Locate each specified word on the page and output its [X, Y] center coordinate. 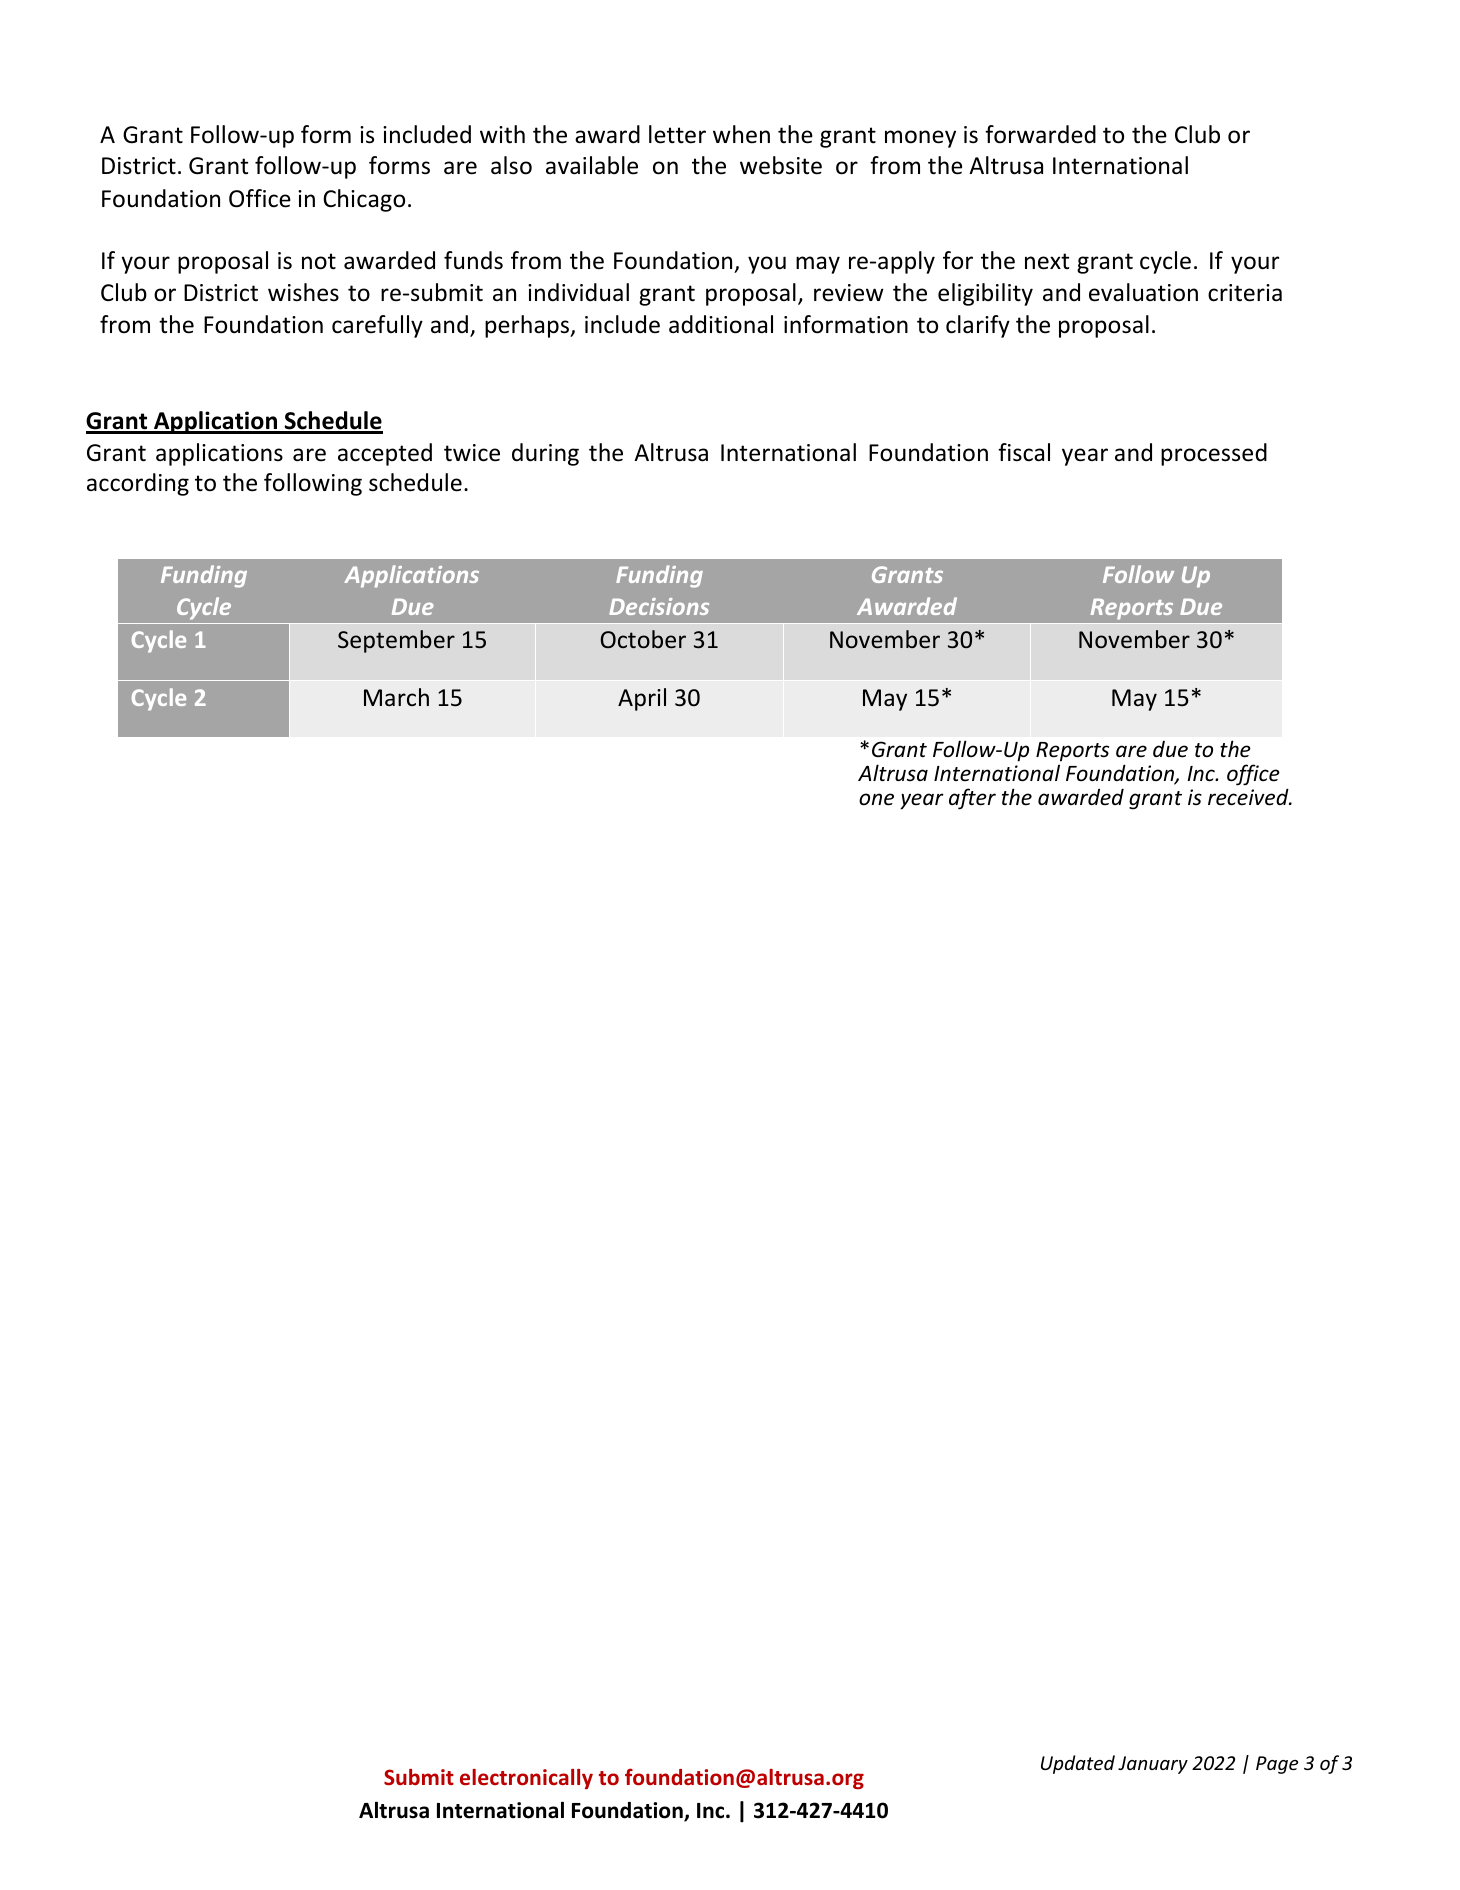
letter [677, 134]
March [396, 697]
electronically [526, 1779]
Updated [1078, 1764]
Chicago [364, 200]
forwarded [1040, 134]
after [972, 799]
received [1249, 797]
